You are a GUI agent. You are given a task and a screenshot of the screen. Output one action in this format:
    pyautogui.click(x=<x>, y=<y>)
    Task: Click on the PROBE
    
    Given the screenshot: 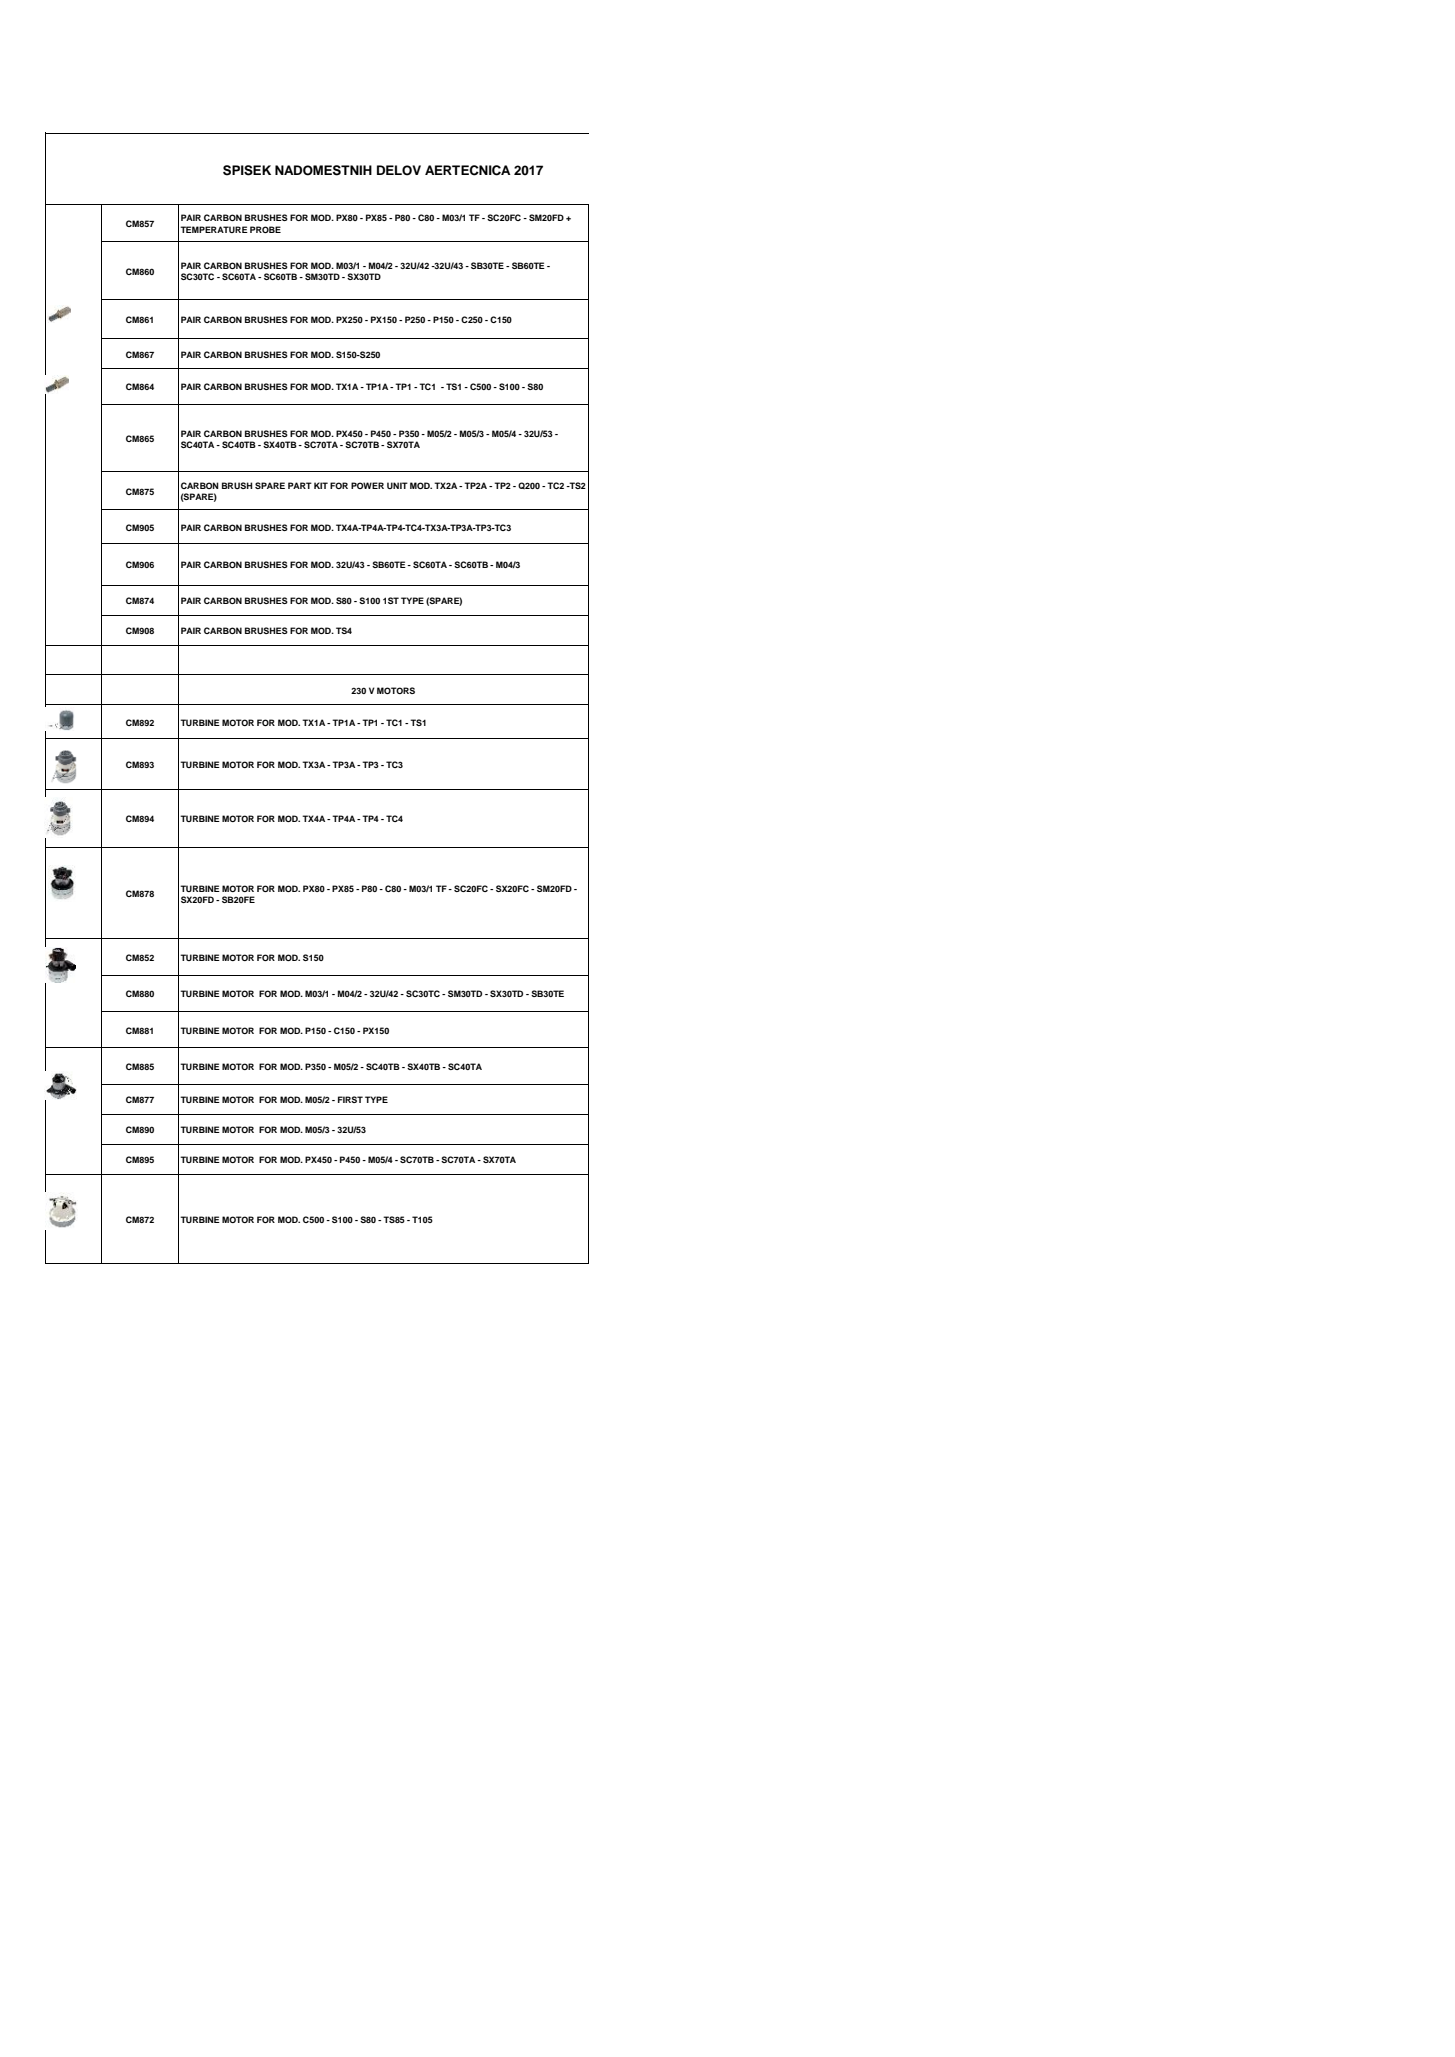 What is the action you would take?
    pyautogui.click(x=265, y=229)
